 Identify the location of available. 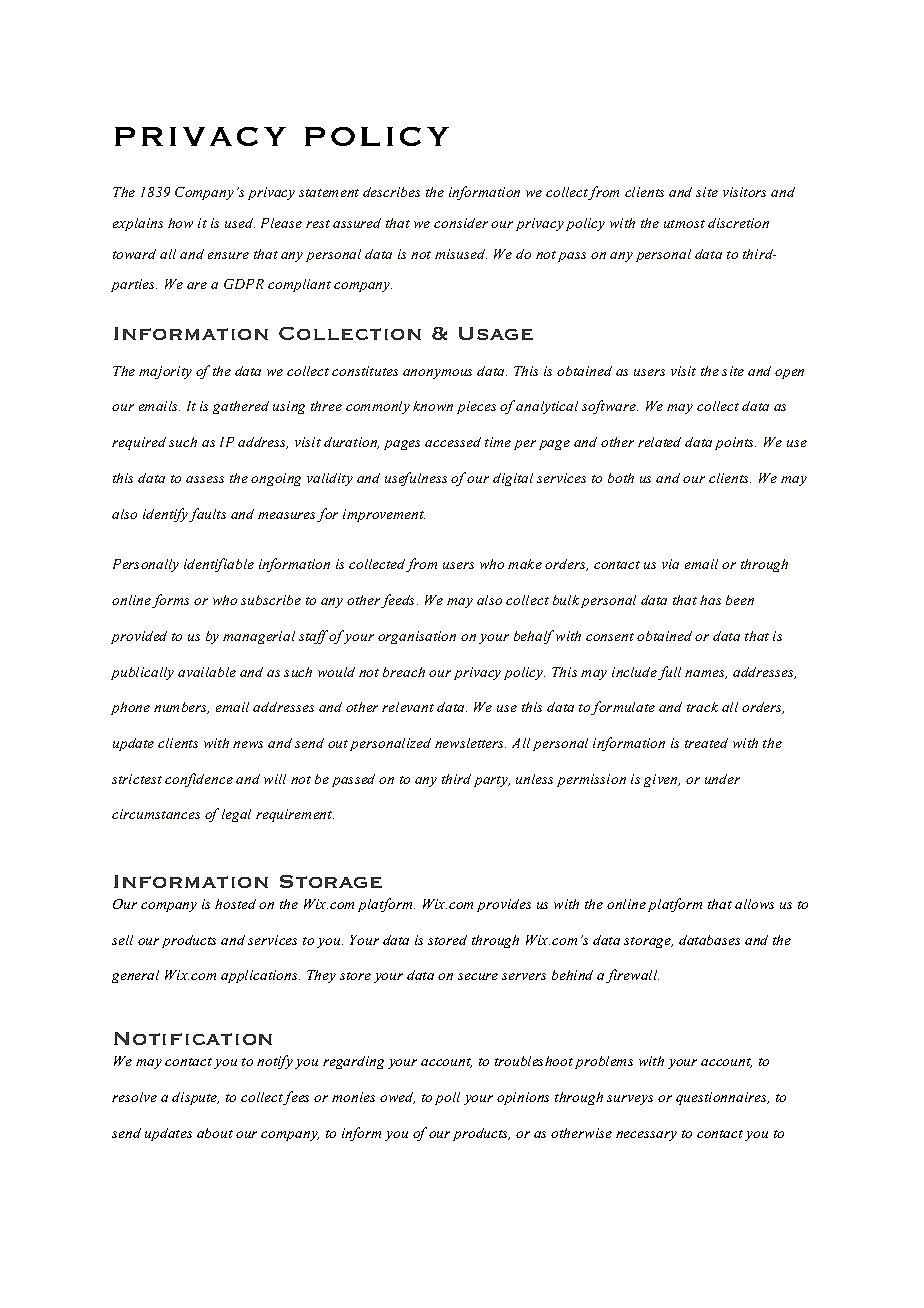
(207, 672).
